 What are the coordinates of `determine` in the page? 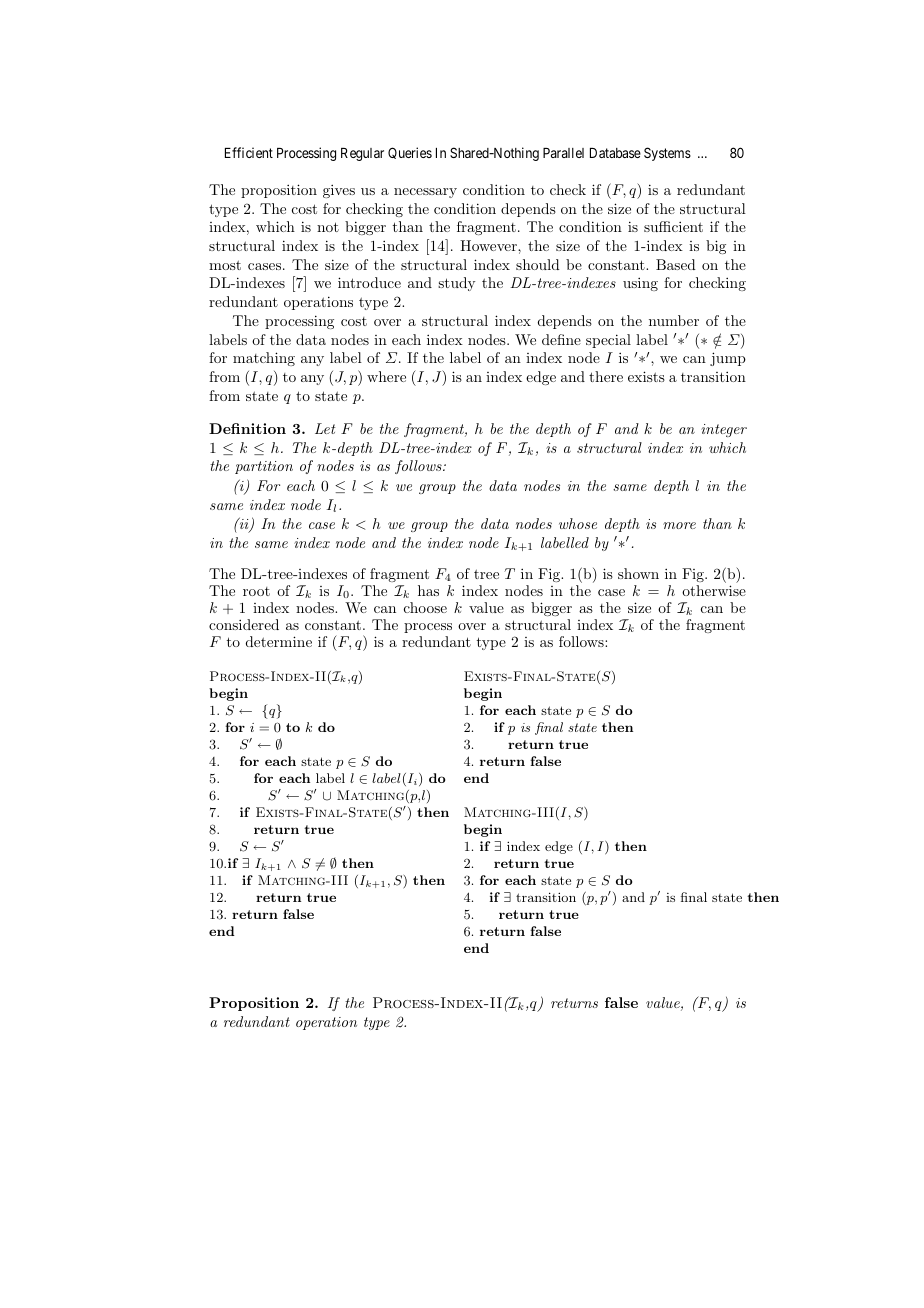 It's located at (279, 641).
